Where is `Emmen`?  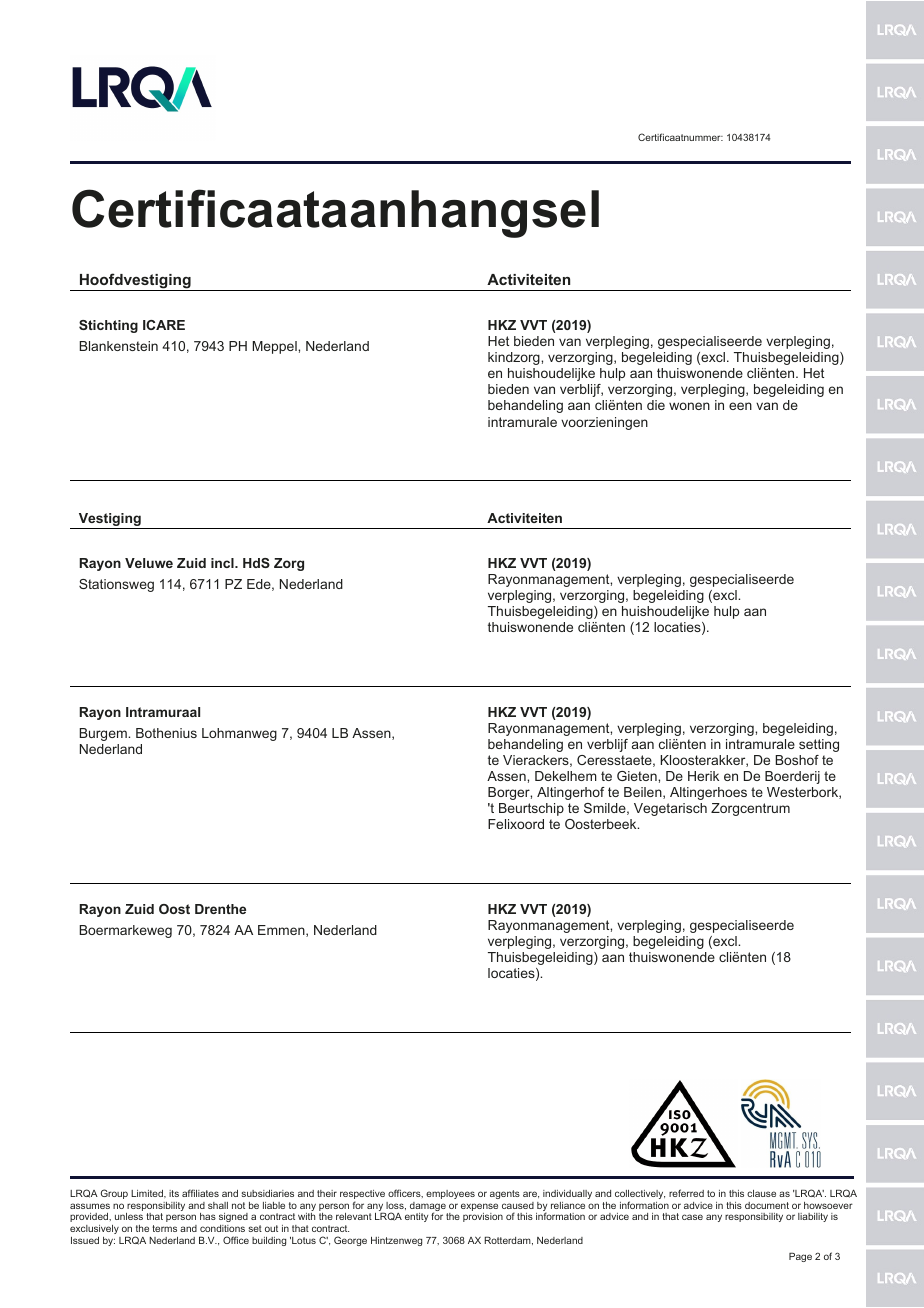 Emmen is located at coordinates (282, 931).
